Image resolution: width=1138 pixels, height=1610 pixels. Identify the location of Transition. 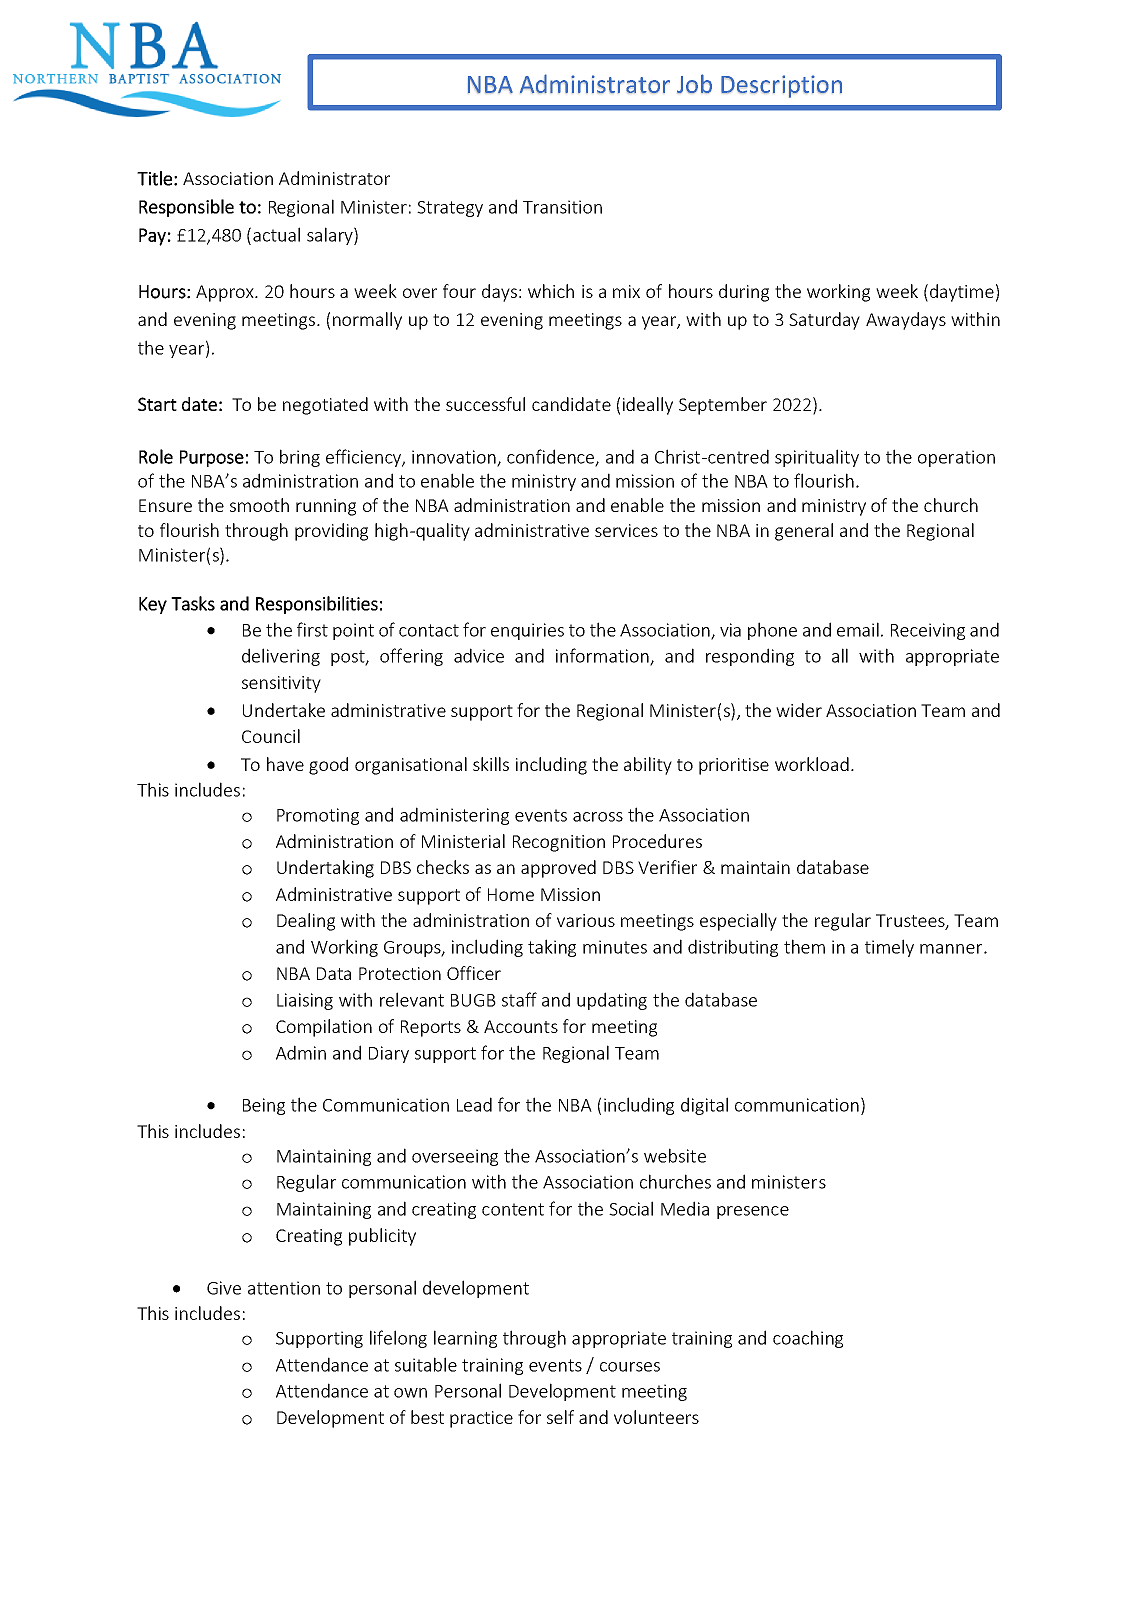
(562, 207).
